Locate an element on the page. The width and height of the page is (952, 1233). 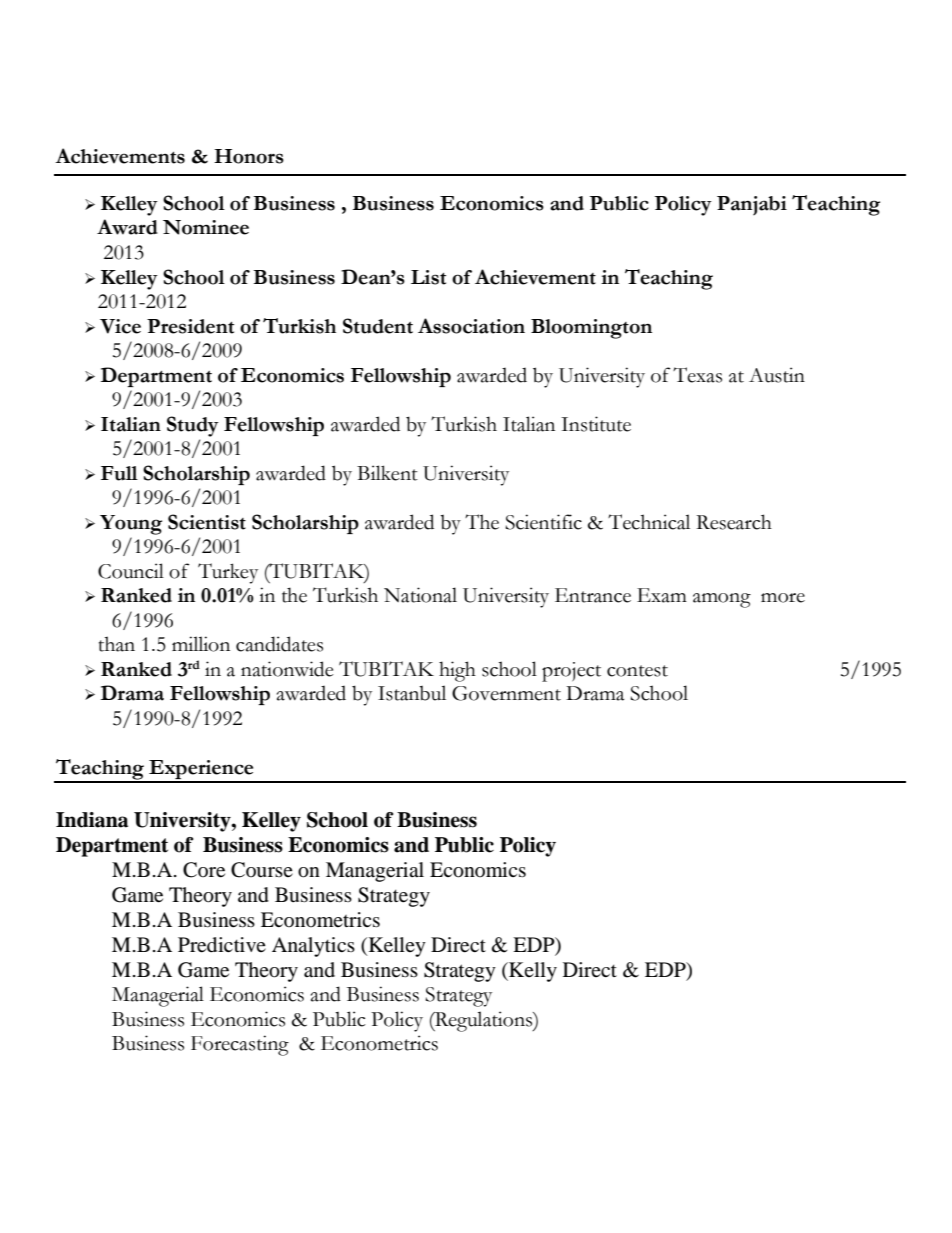
Panjabi is located at coordinates (752, 205).
